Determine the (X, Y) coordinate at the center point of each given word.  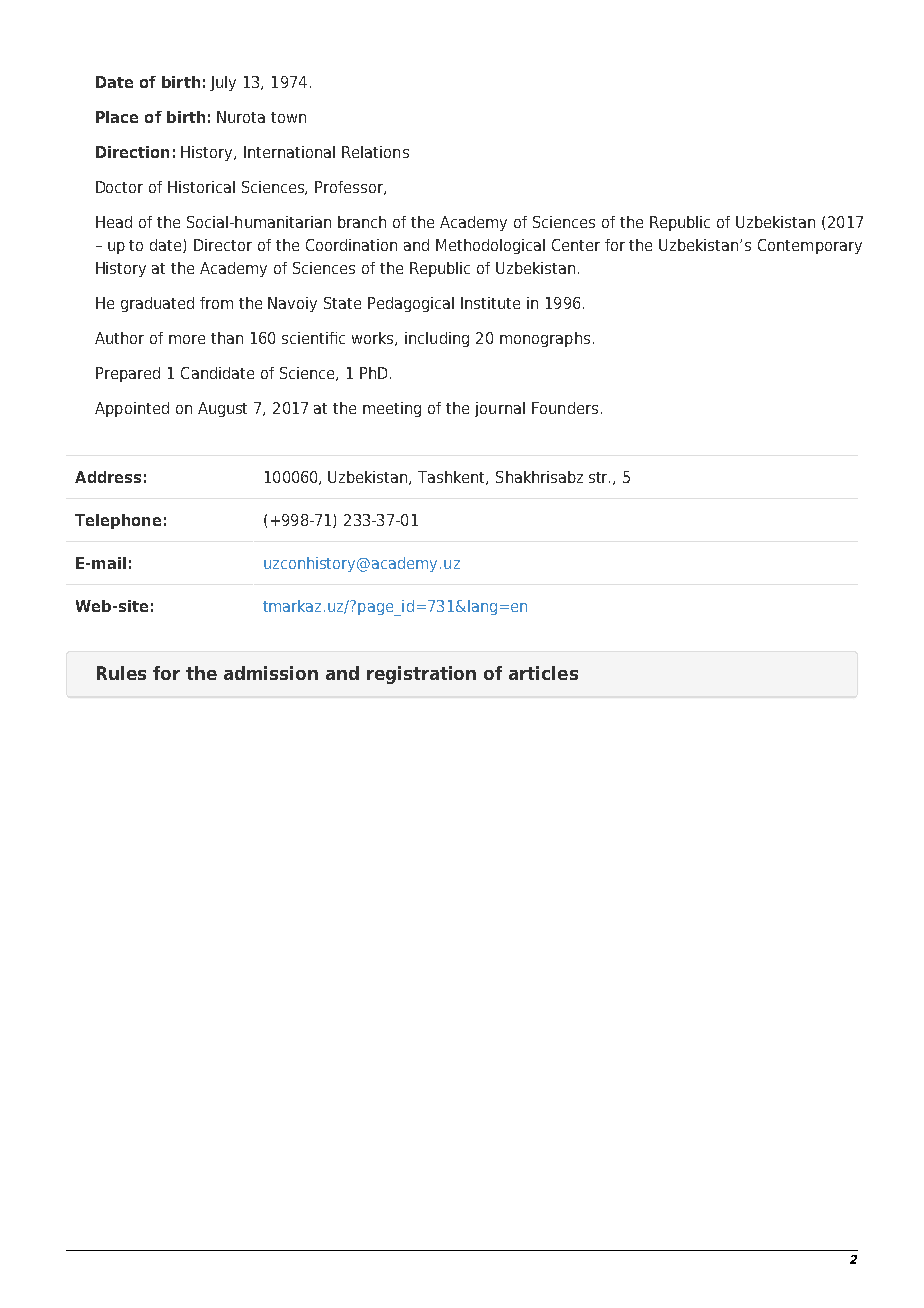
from (216, 303)
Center (576, 245)
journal (500, 409)
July (223, 83)
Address (108, 477)
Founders (565, 408)
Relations (375, 152)
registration (421, 675)
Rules (121, 673)
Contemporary (810, 246)
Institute (490, 303)
